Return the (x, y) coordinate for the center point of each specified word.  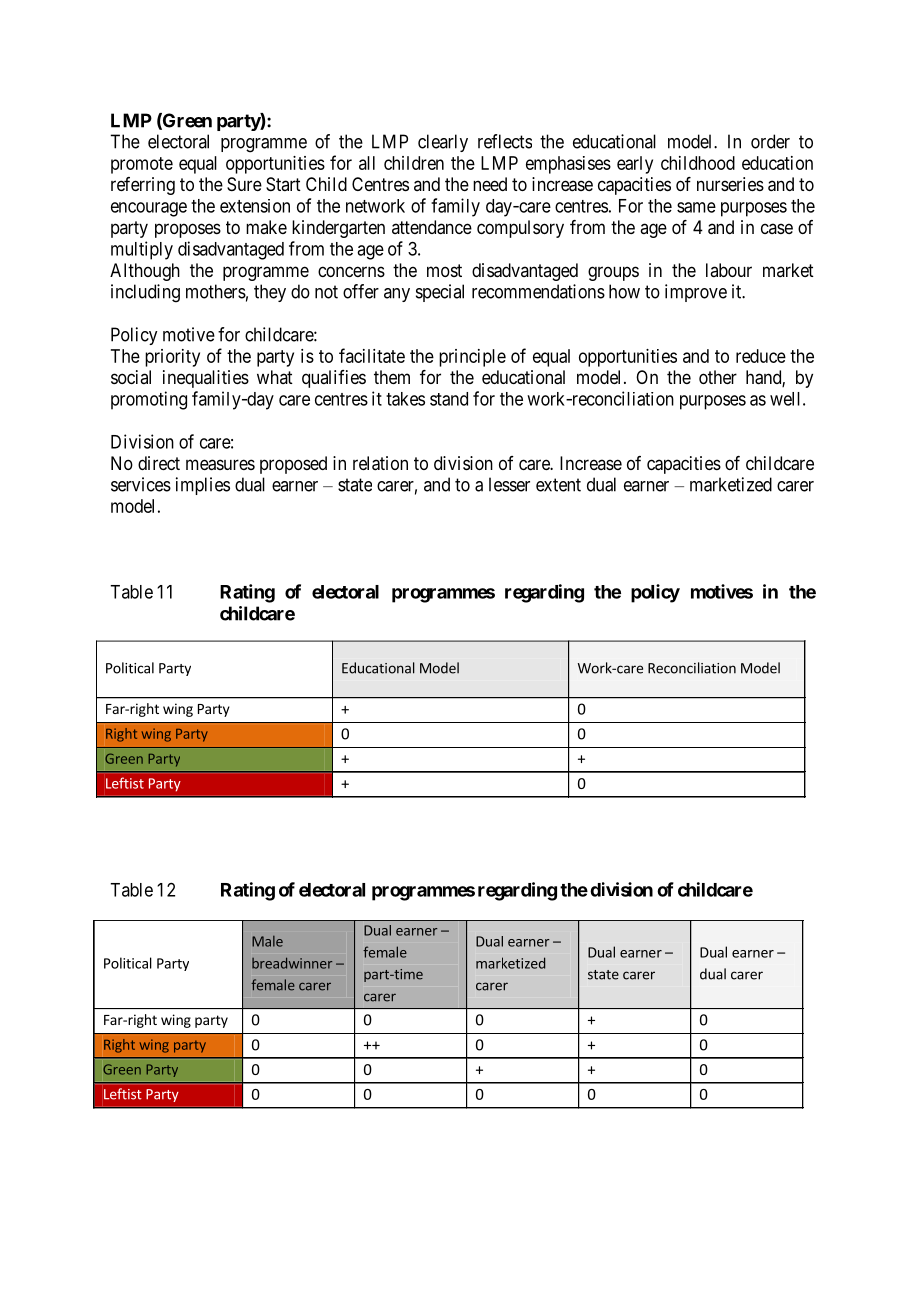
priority (172, 358)
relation (380, 463)
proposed (293, 465)
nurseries (730, 184)
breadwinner (292, 963)
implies (203, 486)
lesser (509, 484)
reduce (761, 356)
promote (142, 165)
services (141, 484)
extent (558, 485)
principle (472, 358)
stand (449, 399)
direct (159, 463)
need (490, 184)
